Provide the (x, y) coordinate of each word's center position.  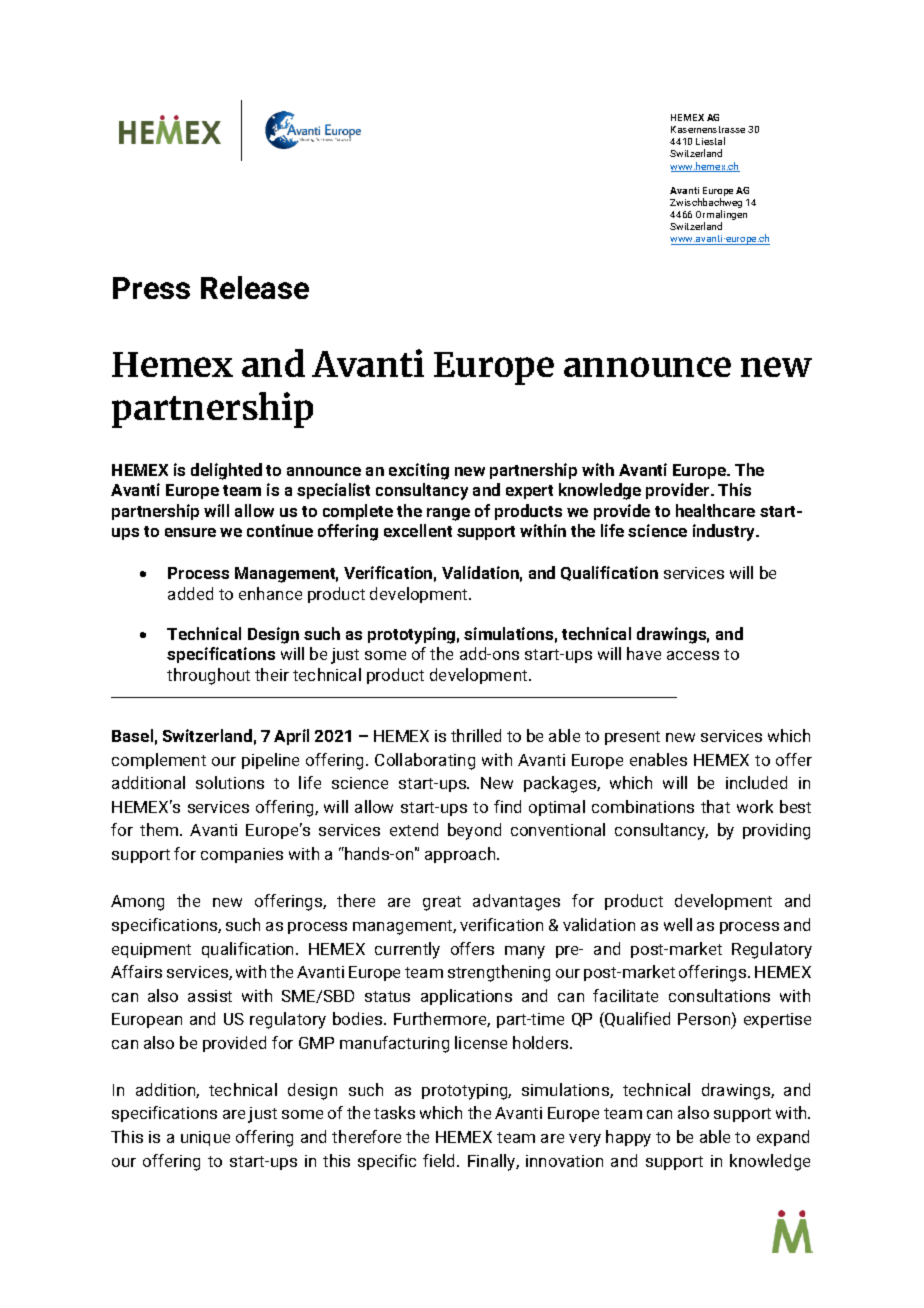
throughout (208, 676)
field (440, 1160)
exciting (419, 471)
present (632, 738)
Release (255, 287)
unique (205, 1138)
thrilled (476, 735)
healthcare (715, 510)
